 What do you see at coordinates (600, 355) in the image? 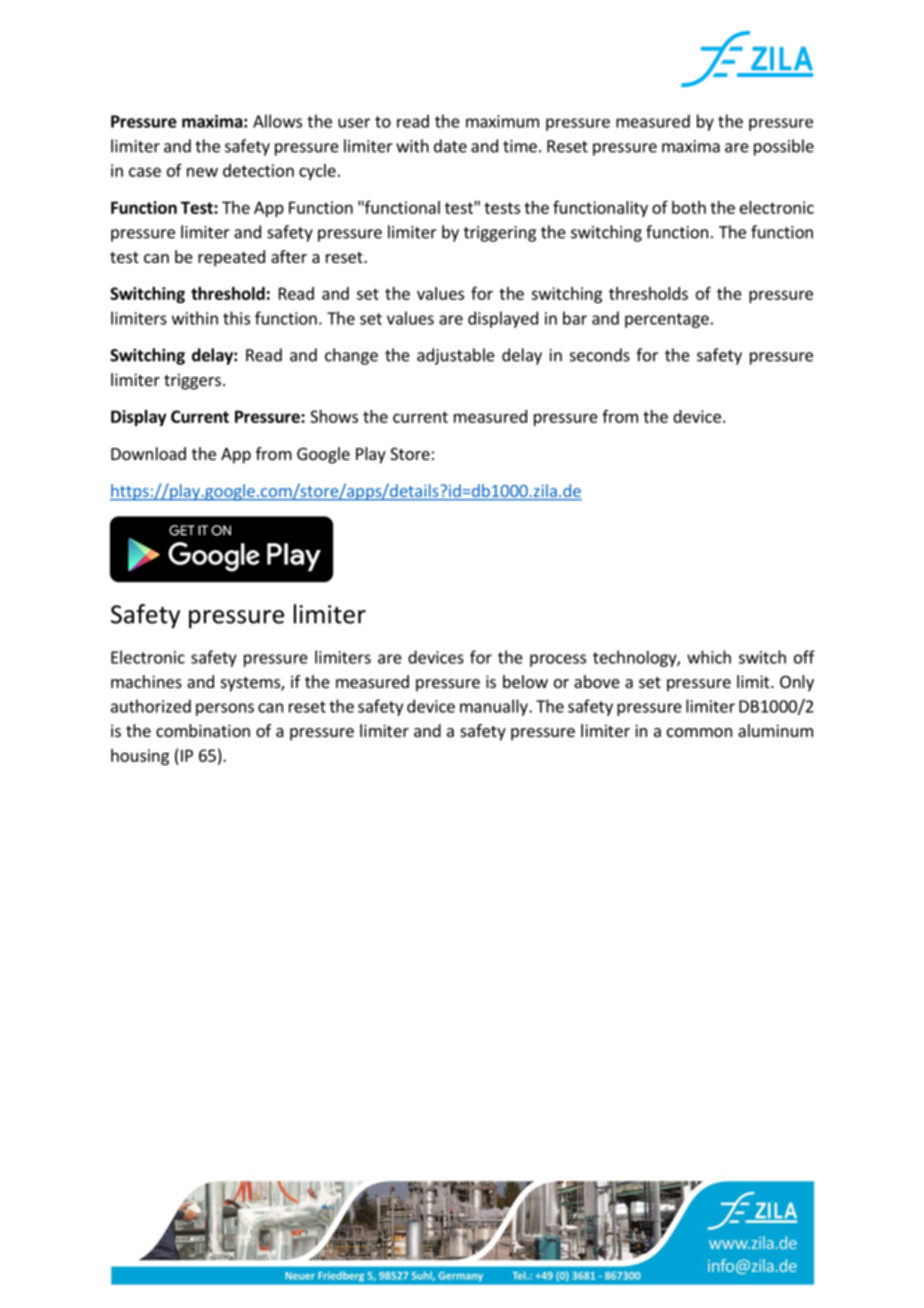
I see `seconds` at bounding box center [600, 355].
